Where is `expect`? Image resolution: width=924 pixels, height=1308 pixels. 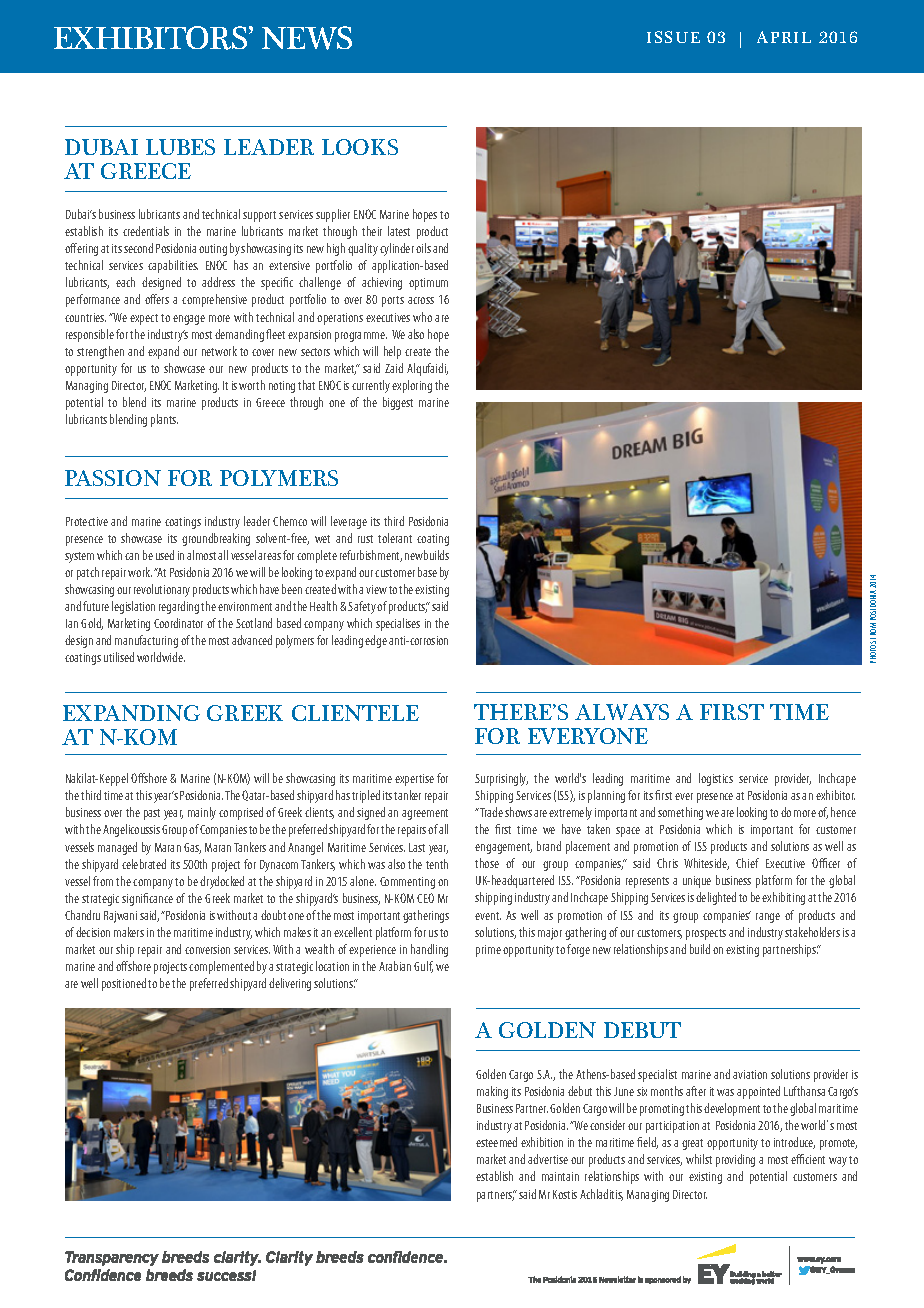 expect is located at coordinates (144, 319).
